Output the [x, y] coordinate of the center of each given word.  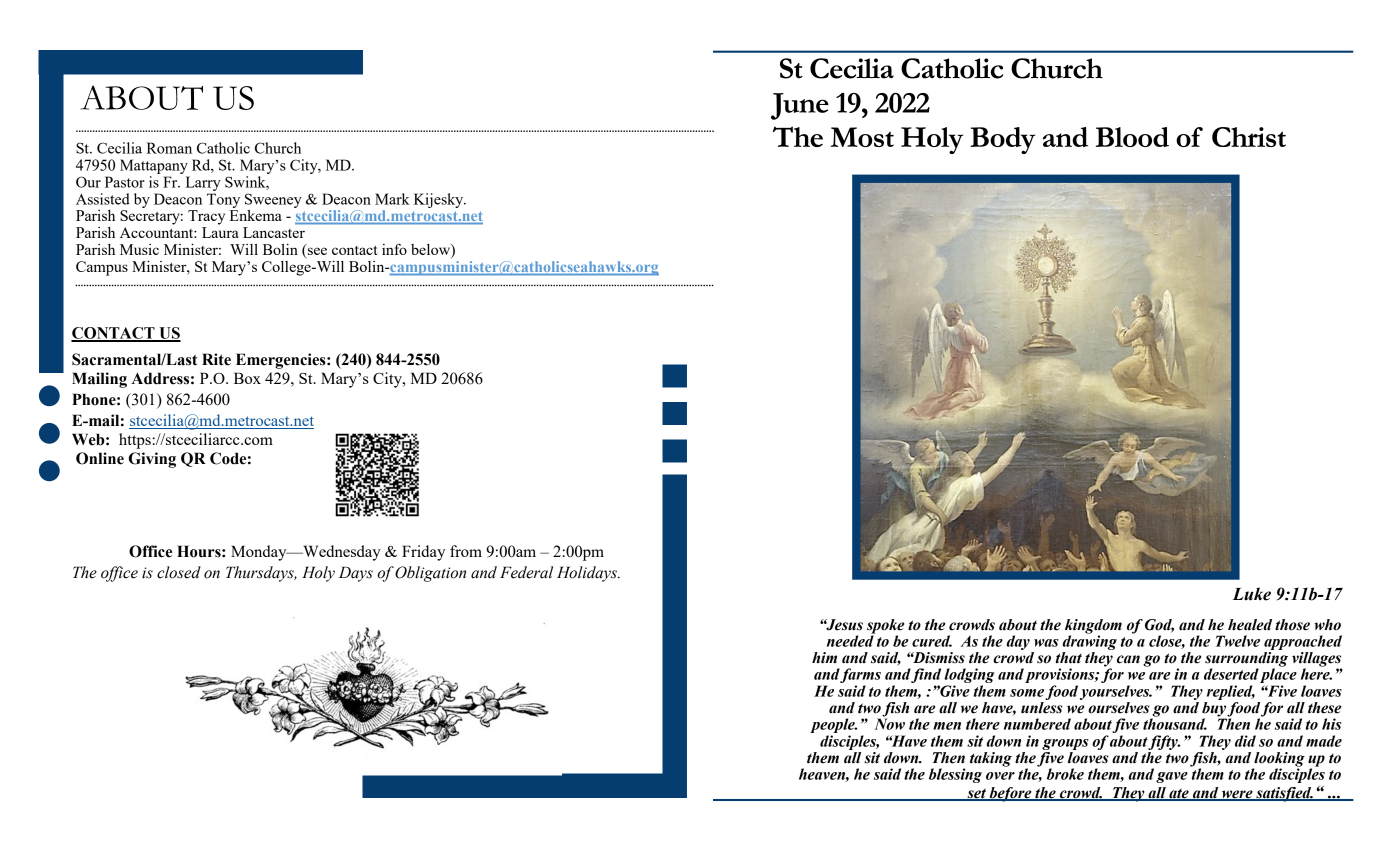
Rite [216, 359]
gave [1172, 777]
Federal [526, 572]
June [800, 106]
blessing [955, 775]
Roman [169, 148]
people [833, 727]
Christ [1249, 137]
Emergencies [282, 361]
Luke [1252, 594]
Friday [423, 553]
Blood [1132, 137]
